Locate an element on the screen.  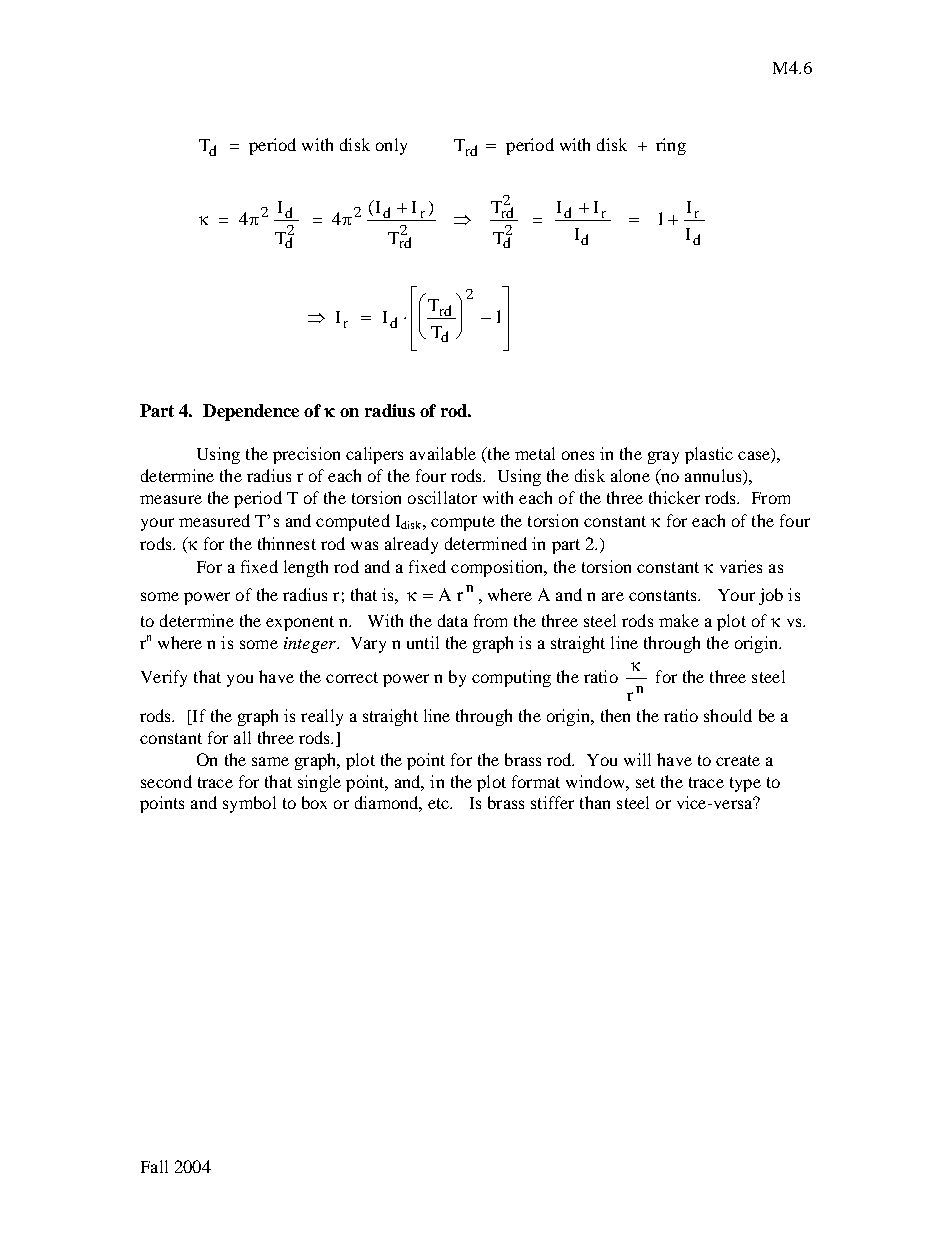
stiffer is located at coordinates (552, 802).
